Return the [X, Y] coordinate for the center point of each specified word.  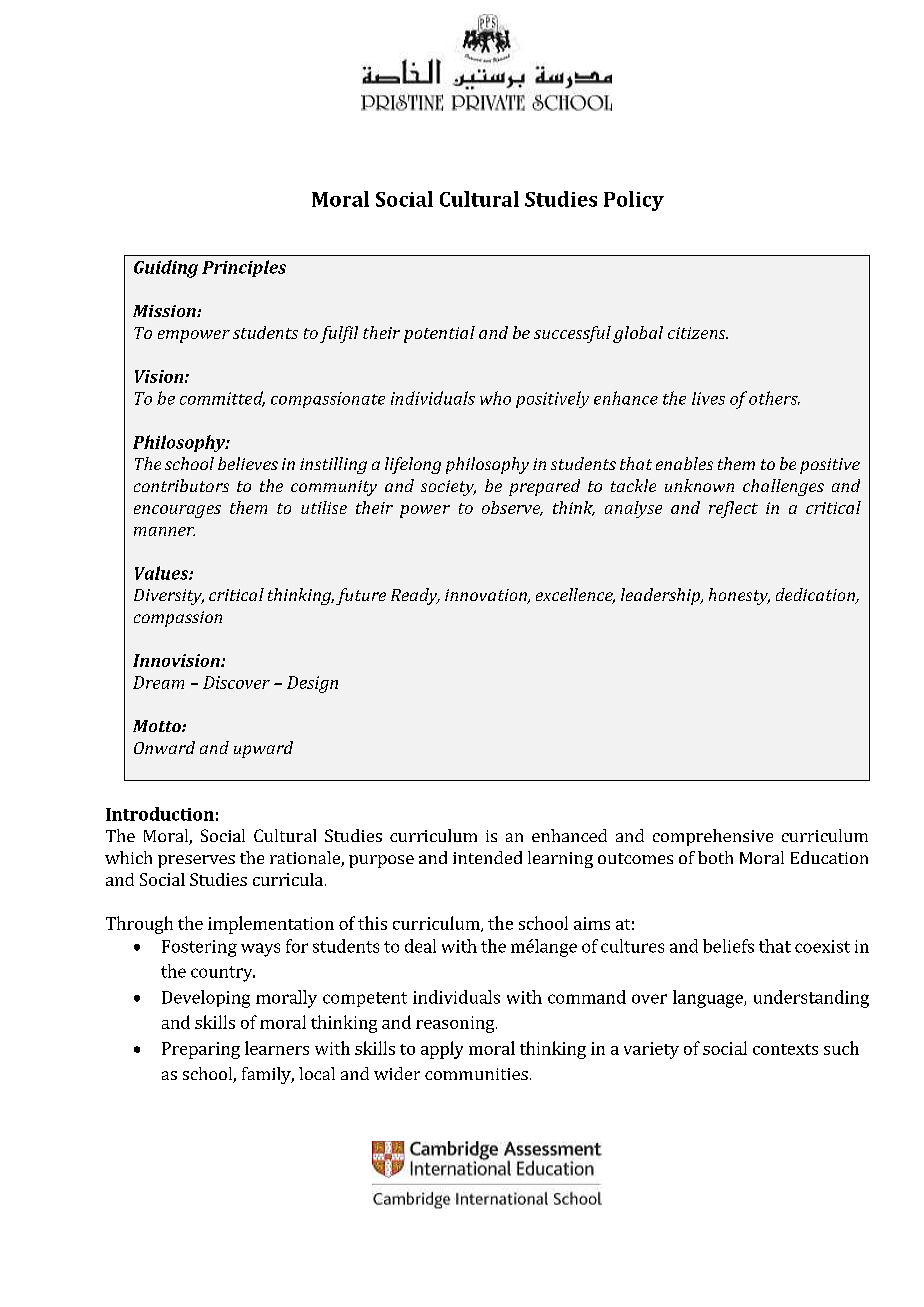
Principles [244, 268]
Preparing [201, 1050]
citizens [698, 333]
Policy [634, 201]
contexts [785, 1049]
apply [442, 1050]
